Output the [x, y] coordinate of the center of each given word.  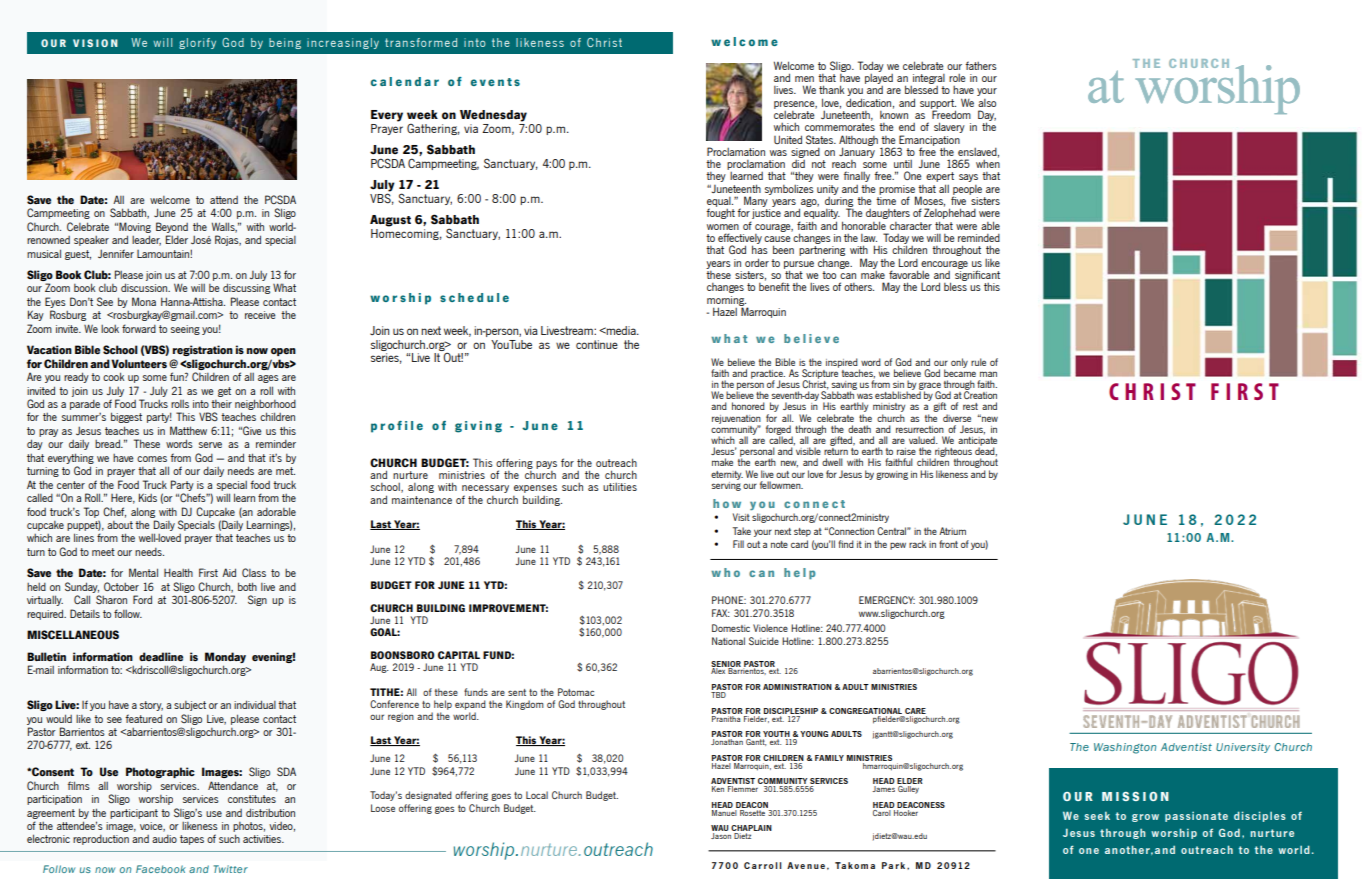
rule [978, 362]
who [725, 572]
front [948, 544]
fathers [981, 65]
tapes [192, 840]
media [621, 330]
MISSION [1135, 796]
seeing [185, 330]
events [495, 82]
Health [178, 572]
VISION [95, 43]
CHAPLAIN [751, 829]
